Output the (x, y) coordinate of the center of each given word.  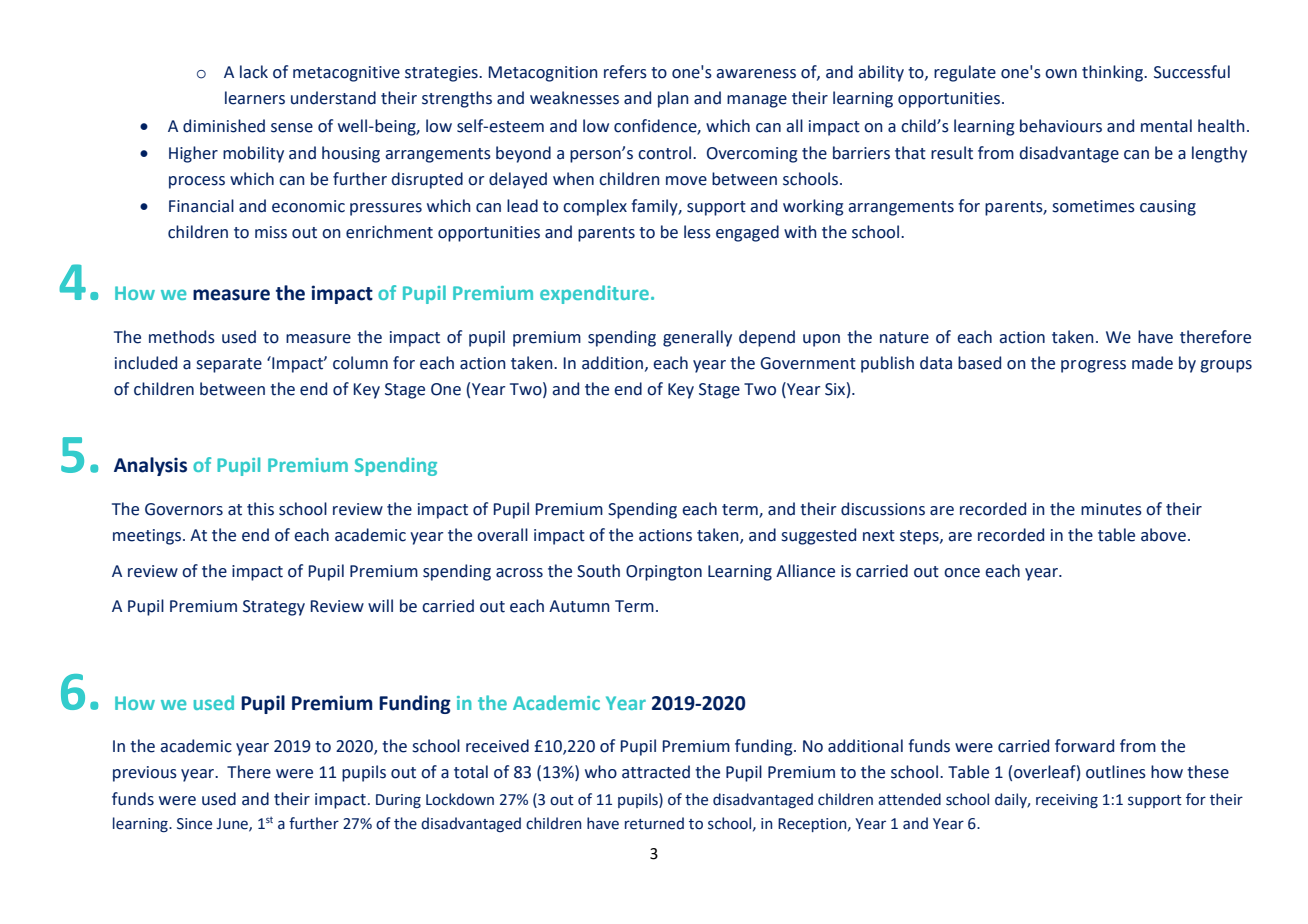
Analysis (150, 466)
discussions (883, 509)
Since (194, 824)
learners (255, 98)
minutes (1111, 509)
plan (673, 99)
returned (654, 823)
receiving (1067, 801)
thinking (1114, 73)
